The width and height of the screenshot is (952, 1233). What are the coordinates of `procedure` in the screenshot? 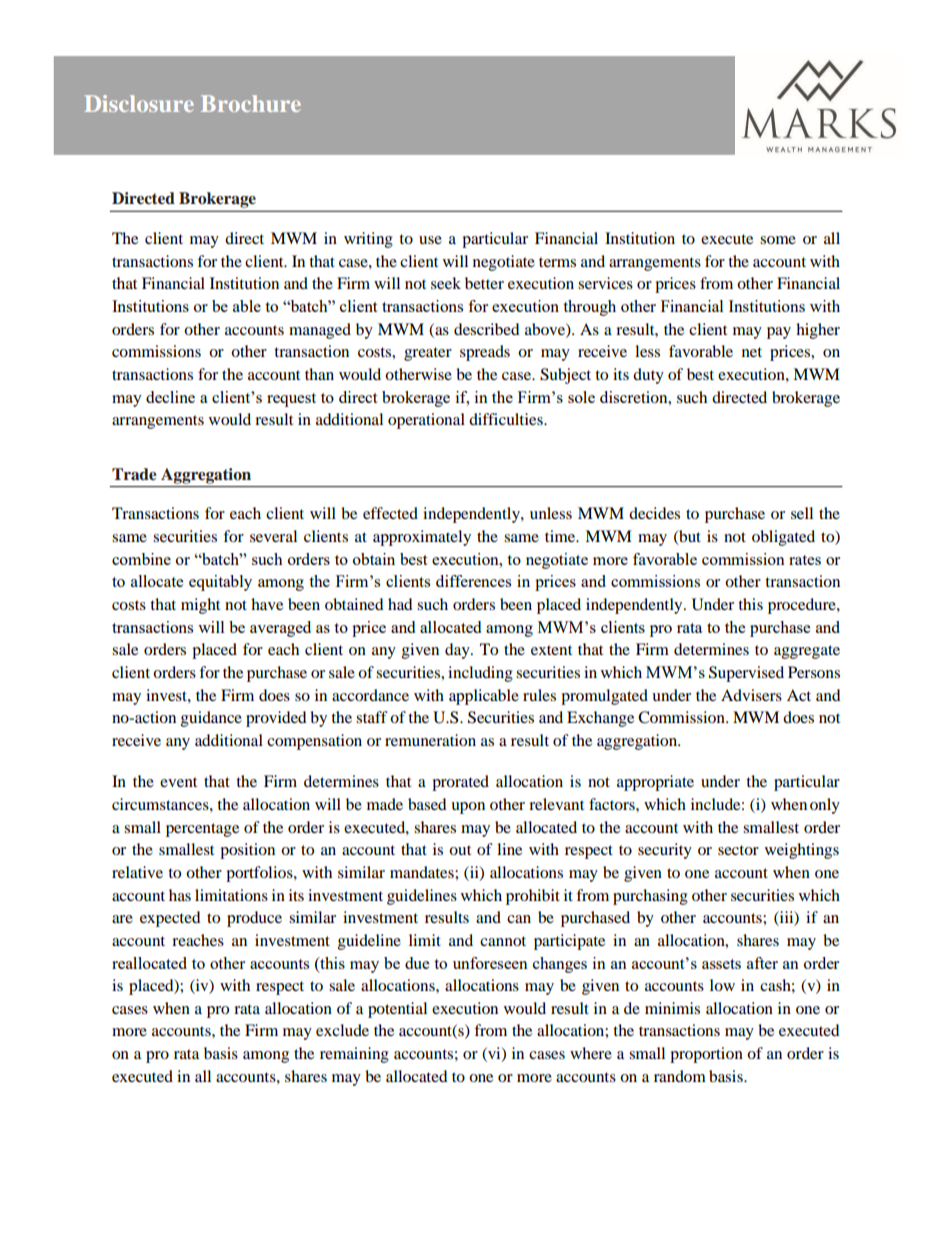 It's located at (803, 606).
